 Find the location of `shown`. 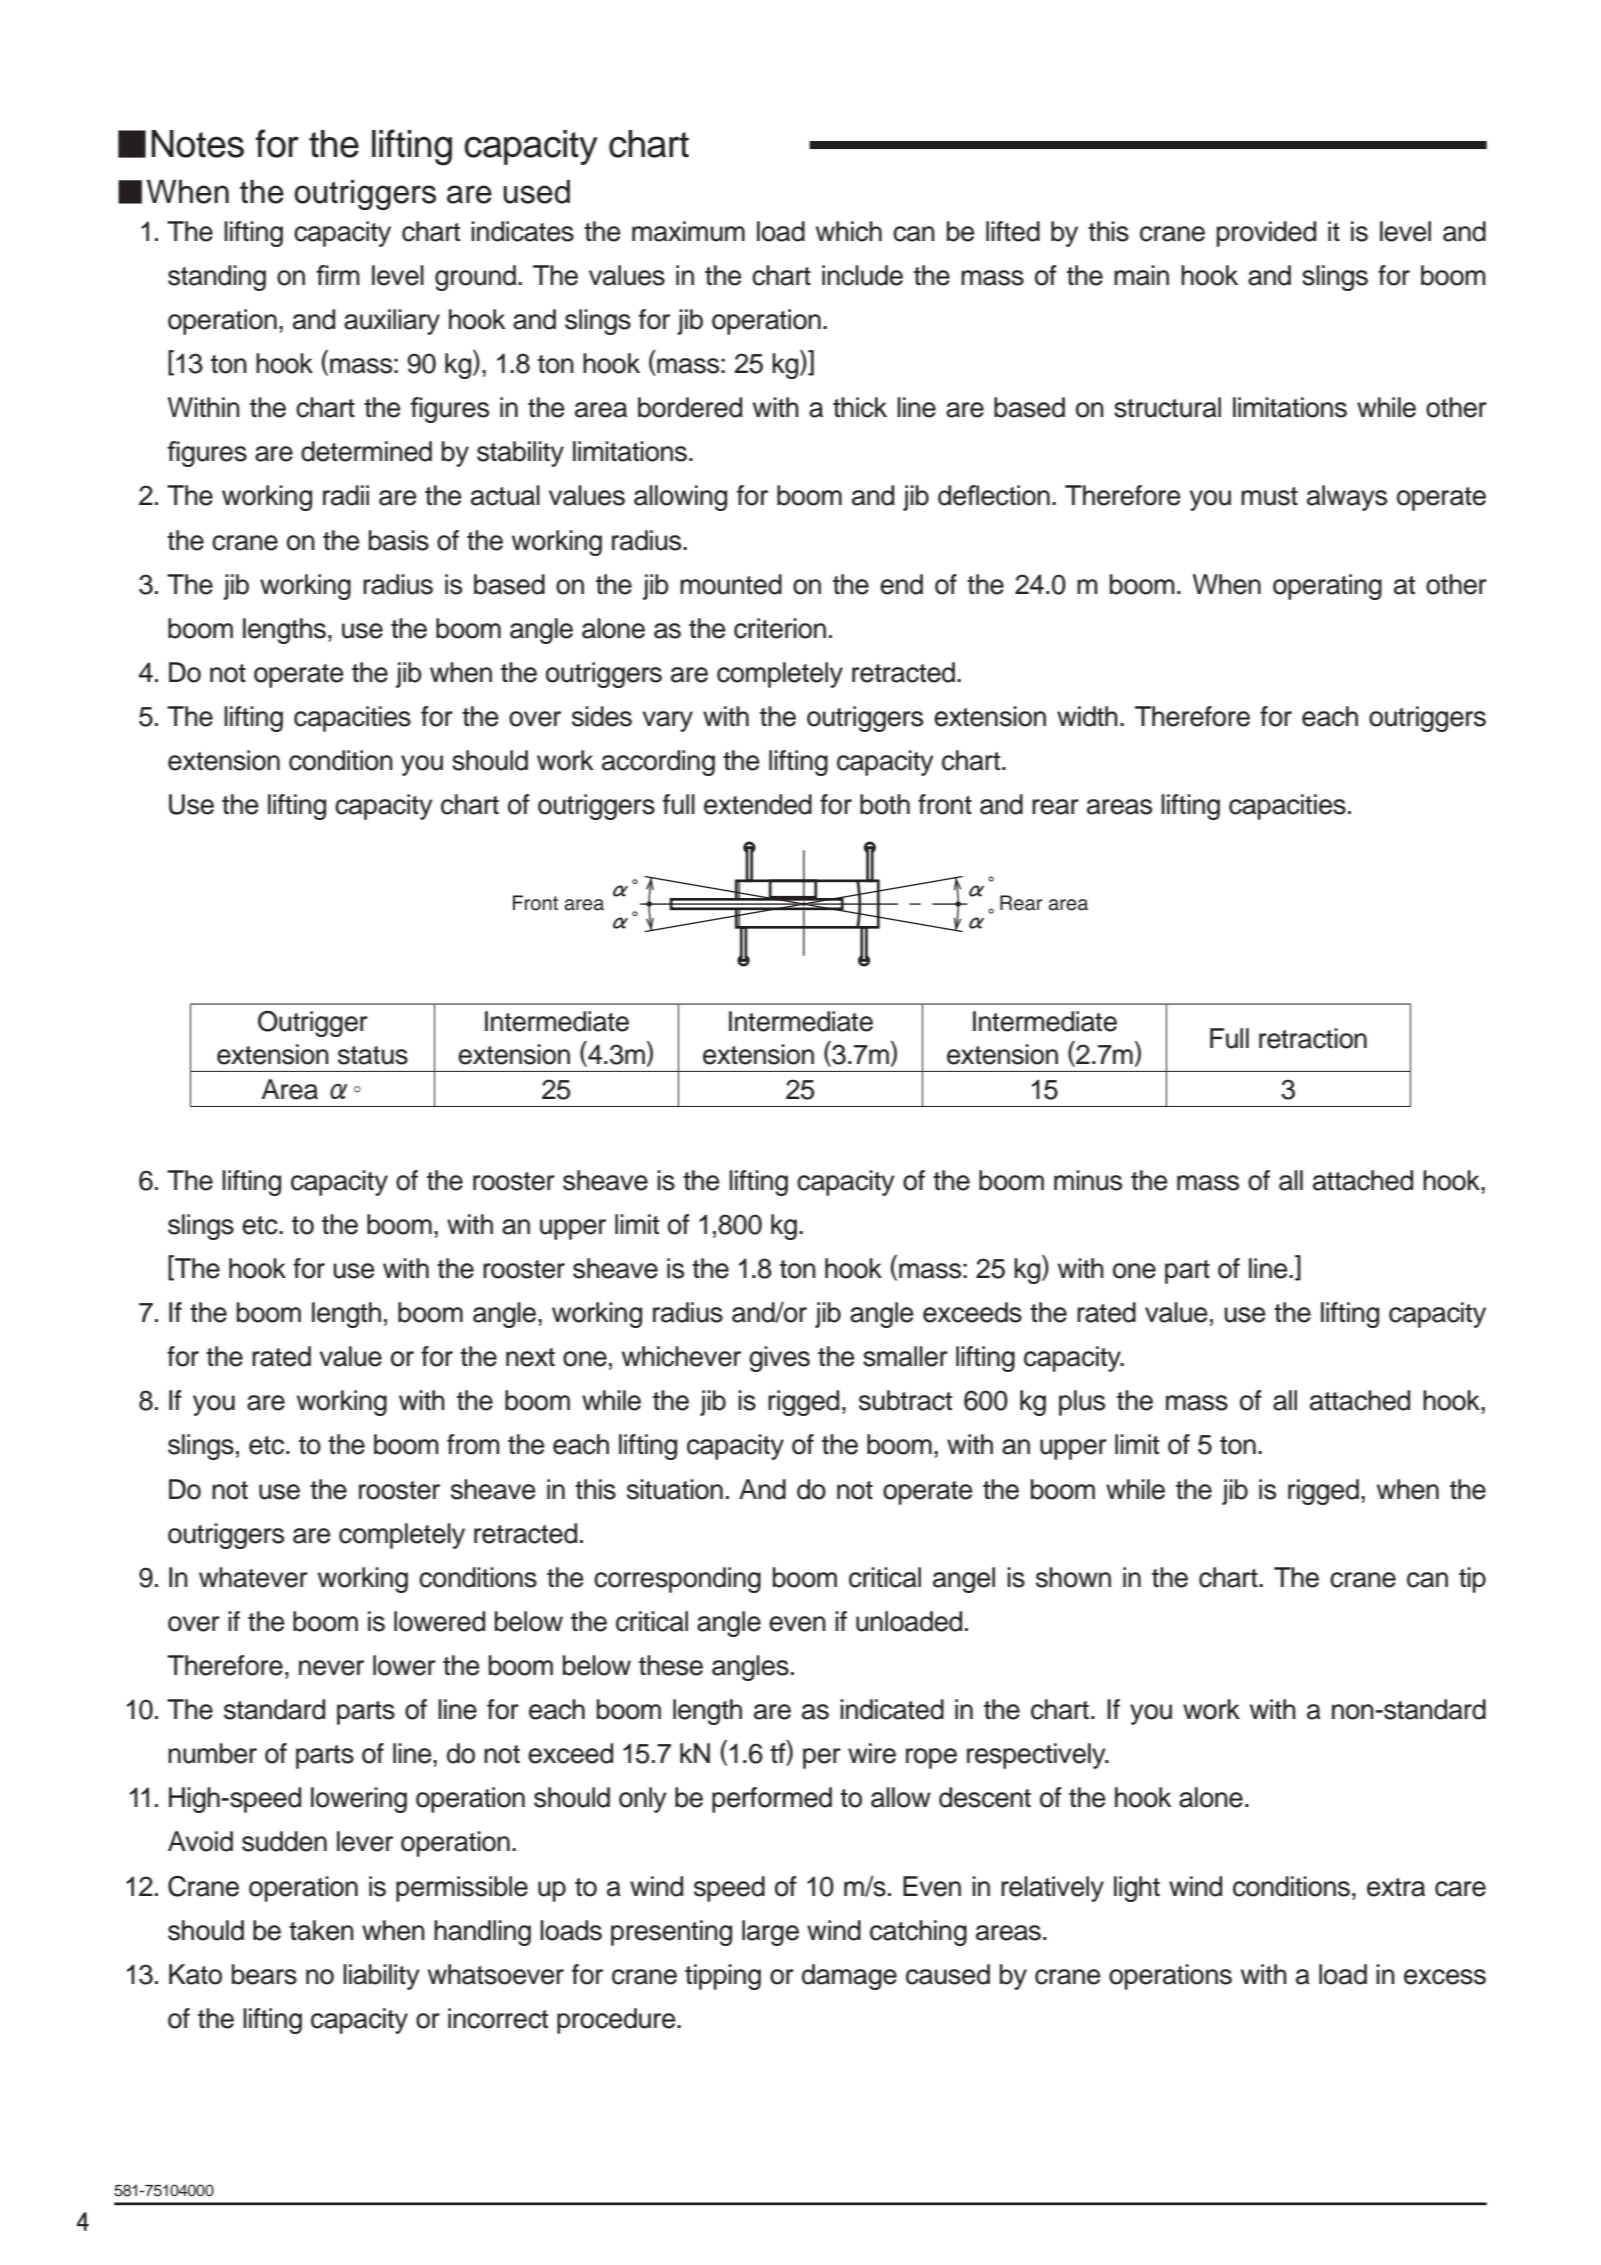

shown is located at coordinates (1073, 1577).
